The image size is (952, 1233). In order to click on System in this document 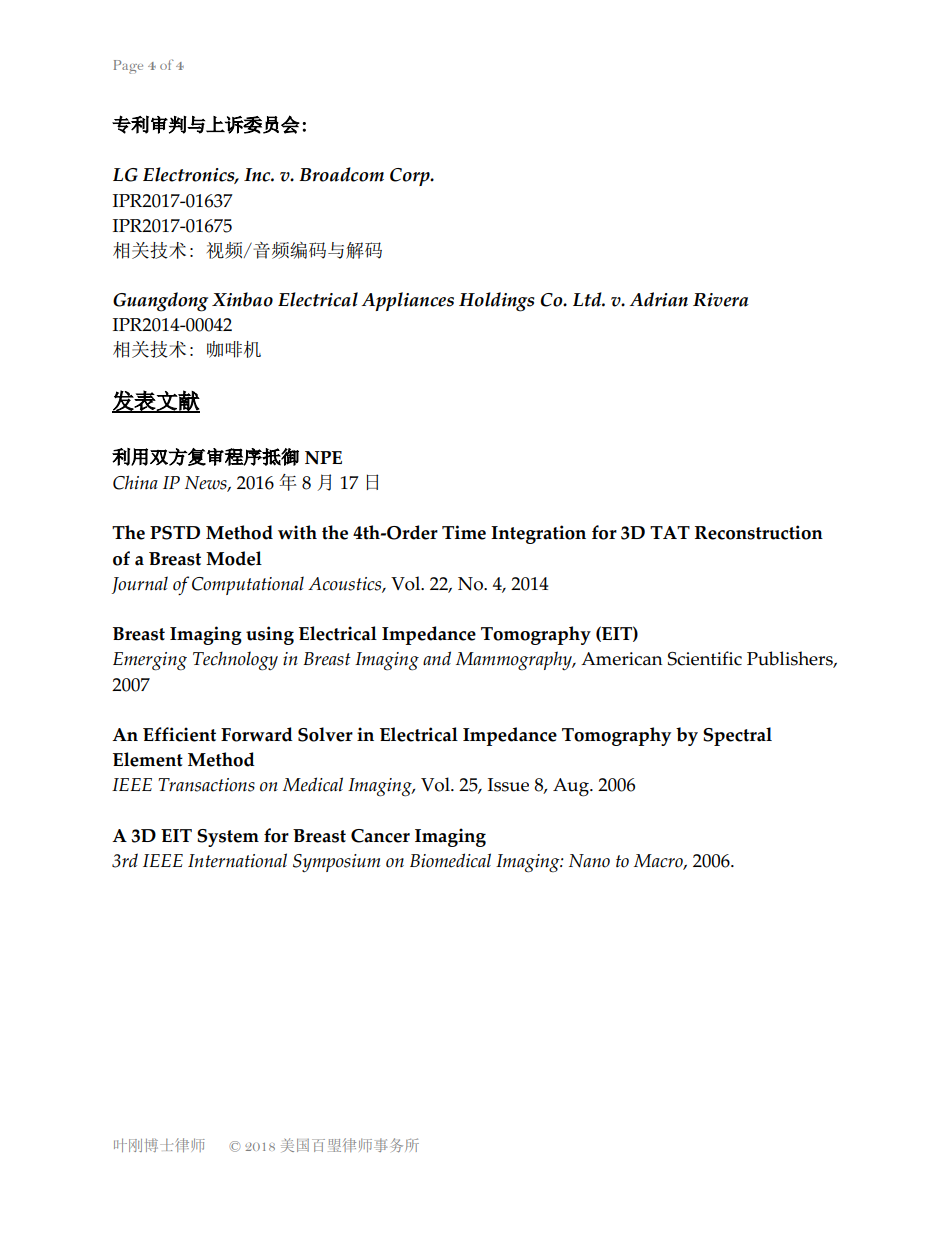, I will do `click(228, 838)`.
